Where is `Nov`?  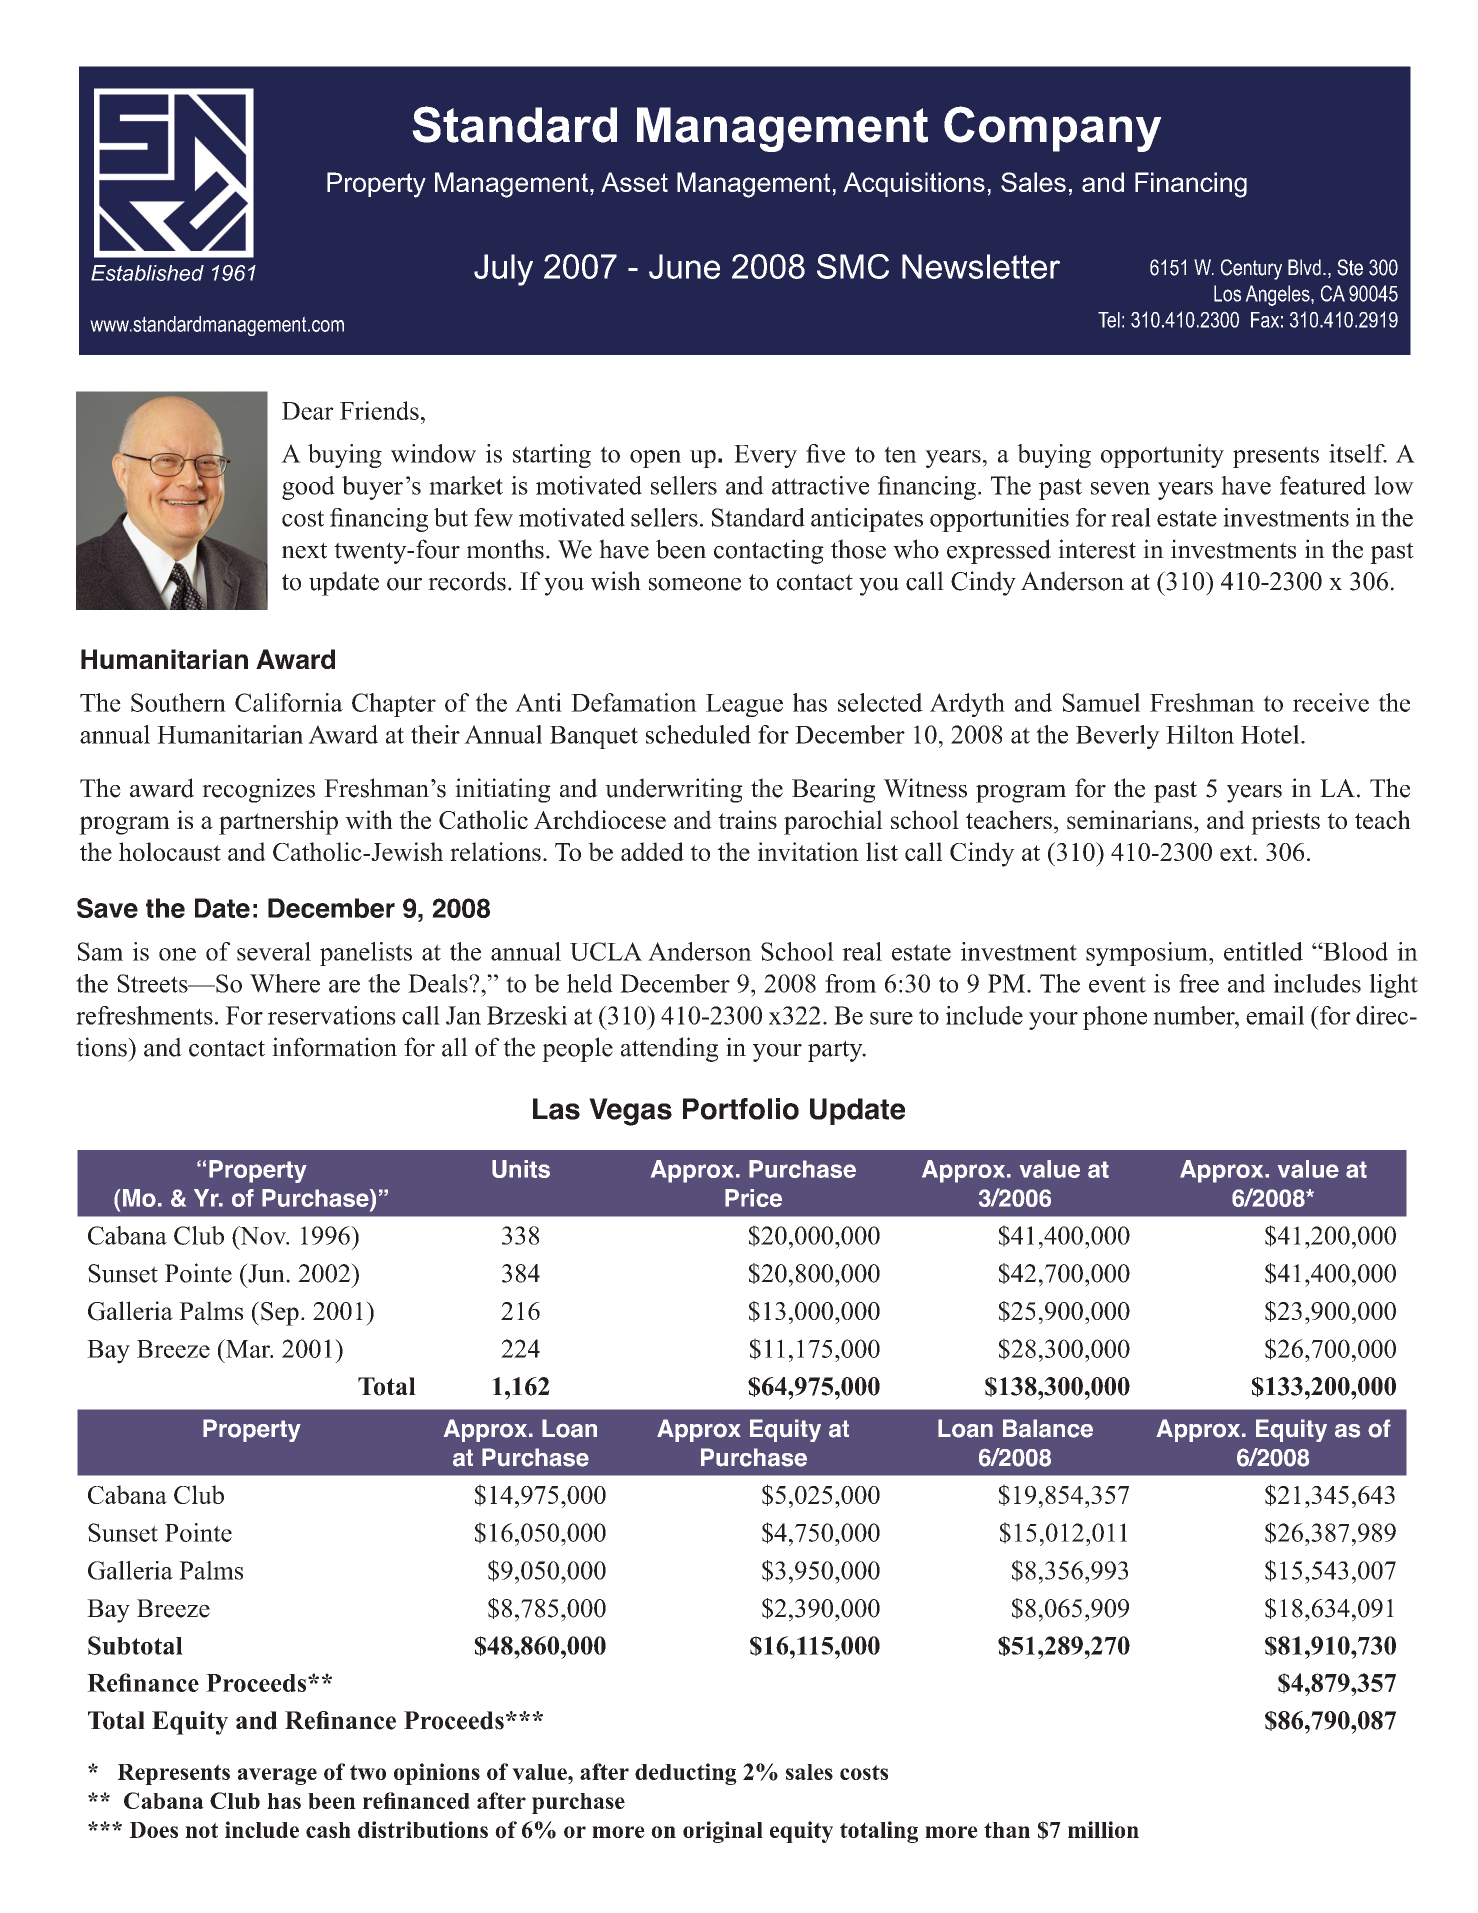 Nov is located at coordinates (263, 1235).
